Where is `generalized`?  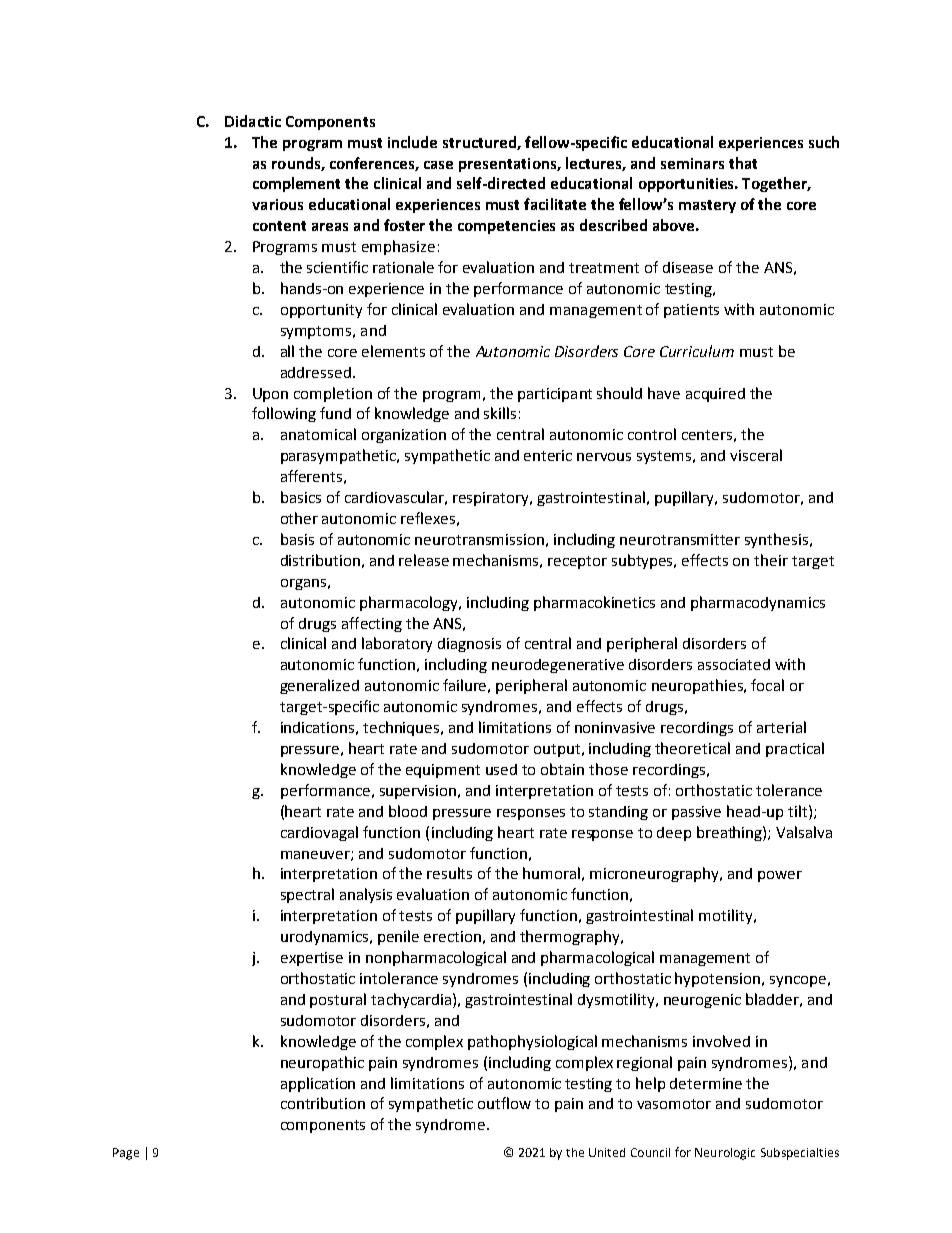 generalized is located at coordinates (319, 686).
